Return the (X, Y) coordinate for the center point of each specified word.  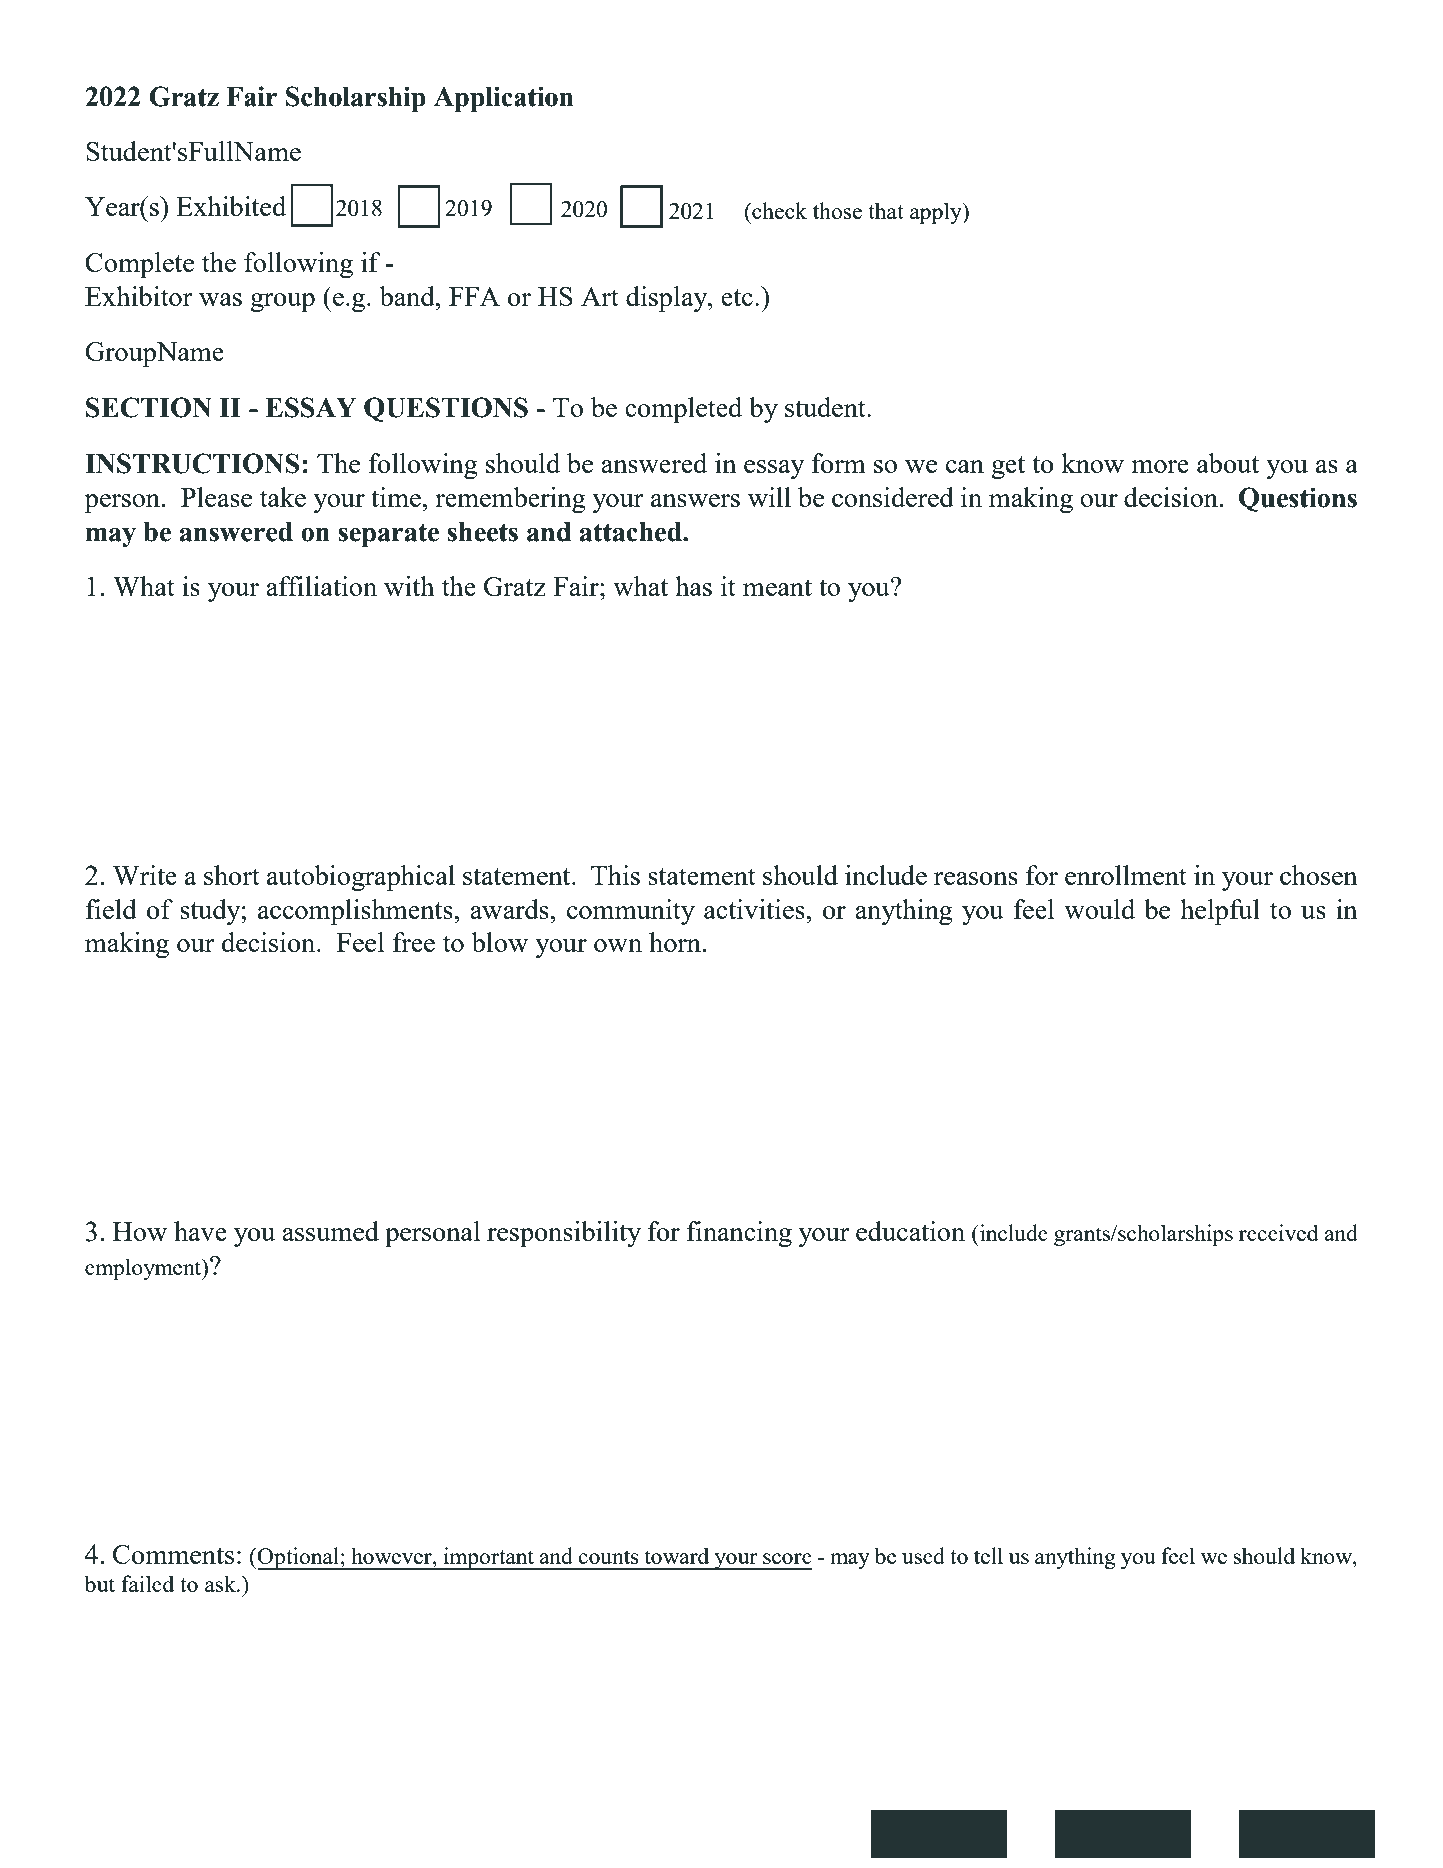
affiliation (321, 586)
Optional (299, 1558)
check (778, 210)
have (200, 1231)
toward (677, 1555)
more (1160, 466)
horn (675, 942)
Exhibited (231, 206)
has (693, 586)
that (886, 210)
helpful (1220, 912)
